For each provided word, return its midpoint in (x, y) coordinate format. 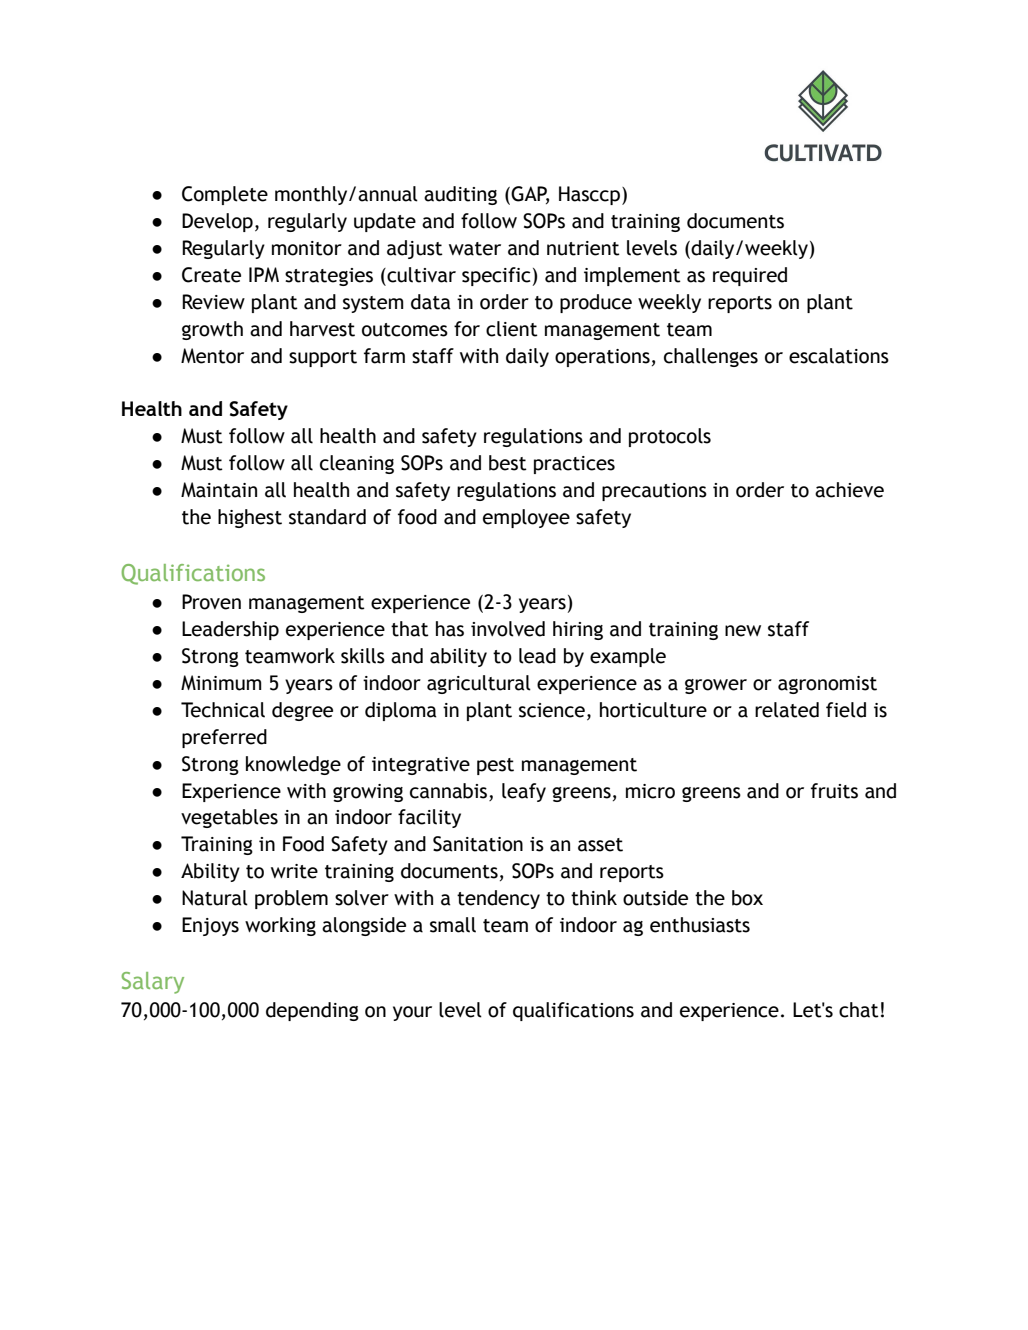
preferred (224, 738)
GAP (529, 195)
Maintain (219, 490)
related (787, 710)
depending (312, 1011)
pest (495, 766)
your (412, 1013)
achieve (849, 490)
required (750, 276)
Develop (217, 222)
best (508, 463)
